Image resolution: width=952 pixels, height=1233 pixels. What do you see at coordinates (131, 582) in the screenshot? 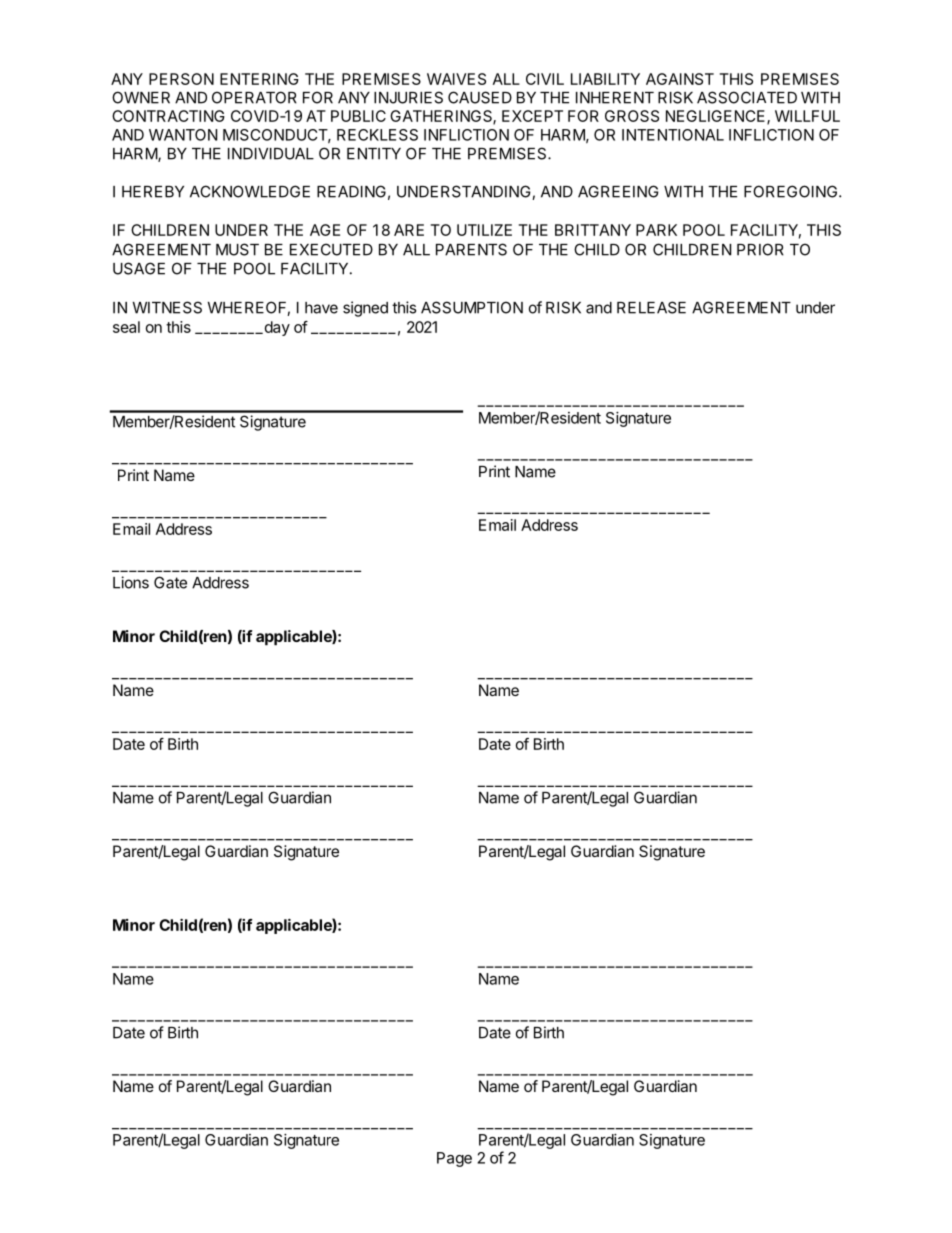
I see `Lions` at bounding box center [131, 582].
